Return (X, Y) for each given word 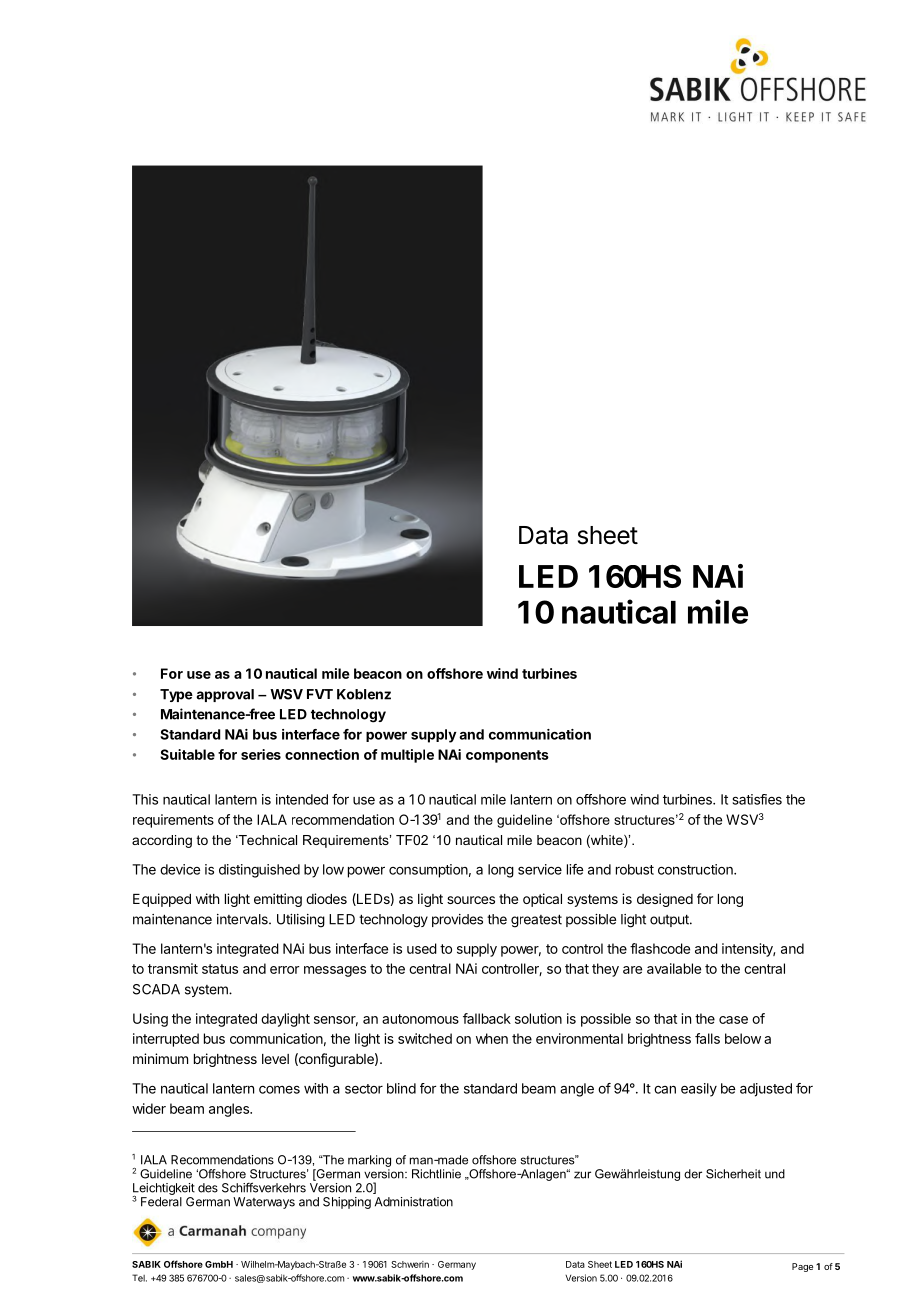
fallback (487, 1018)
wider (149, 1108)
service (540, 869)
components (507, 756)
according (162, 841)
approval (225, 695)
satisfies (757, 799)
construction (696, 869)
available (674, 968)
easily (699, 1090)
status (220, 969)
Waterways (264, 1203)
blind (401, 1088)
